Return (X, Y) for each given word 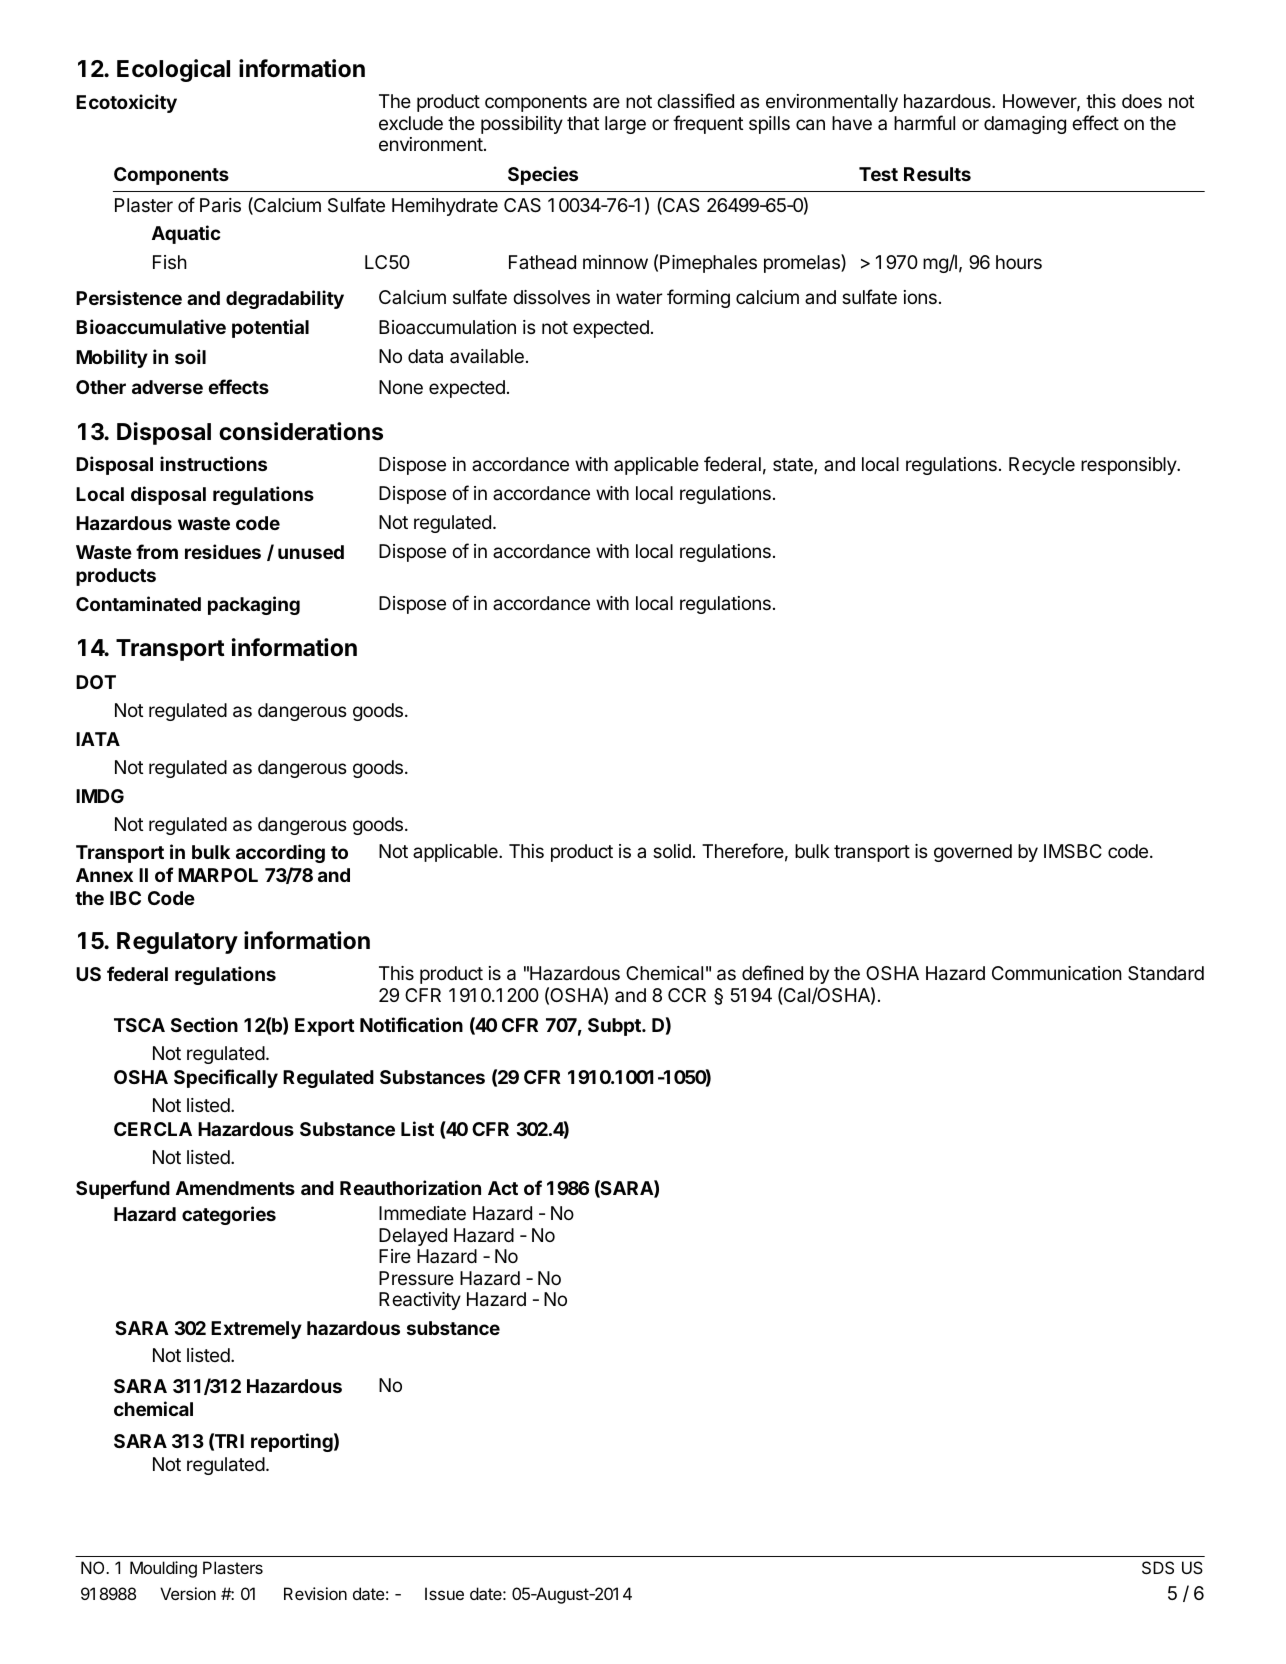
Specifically (226, 1078)
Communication (1057, 973)
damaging (1025, 125)
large (625, 125)
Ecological (173, 70)
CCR (687, 995)
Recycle (1042, 466)
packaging (254, 605)
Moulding (163, 1569)
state (794, 466)
